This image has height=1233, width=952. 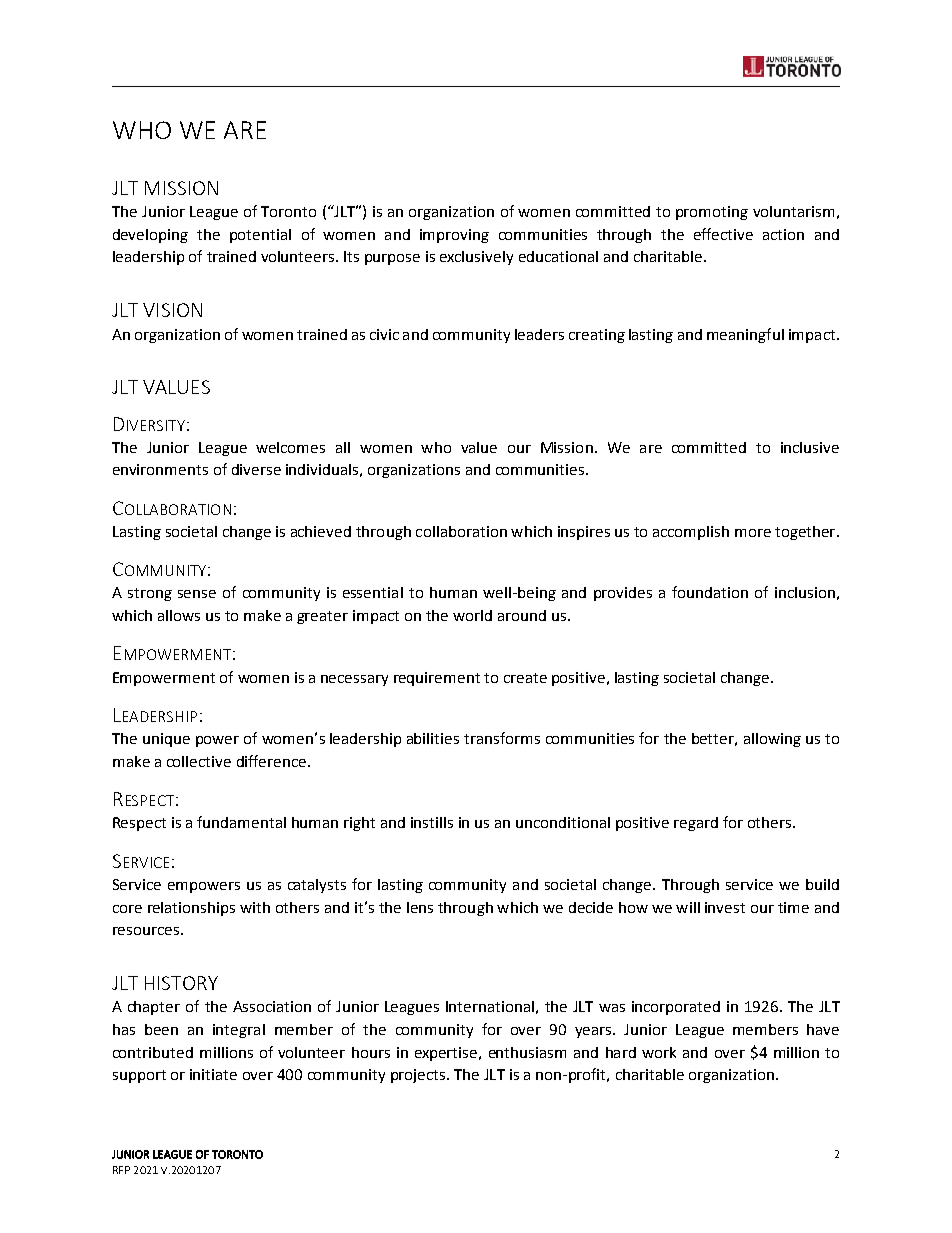 What do you see at coordinates (260, 236) in the image?
I see `potential` at bounding box center [260, 236].
